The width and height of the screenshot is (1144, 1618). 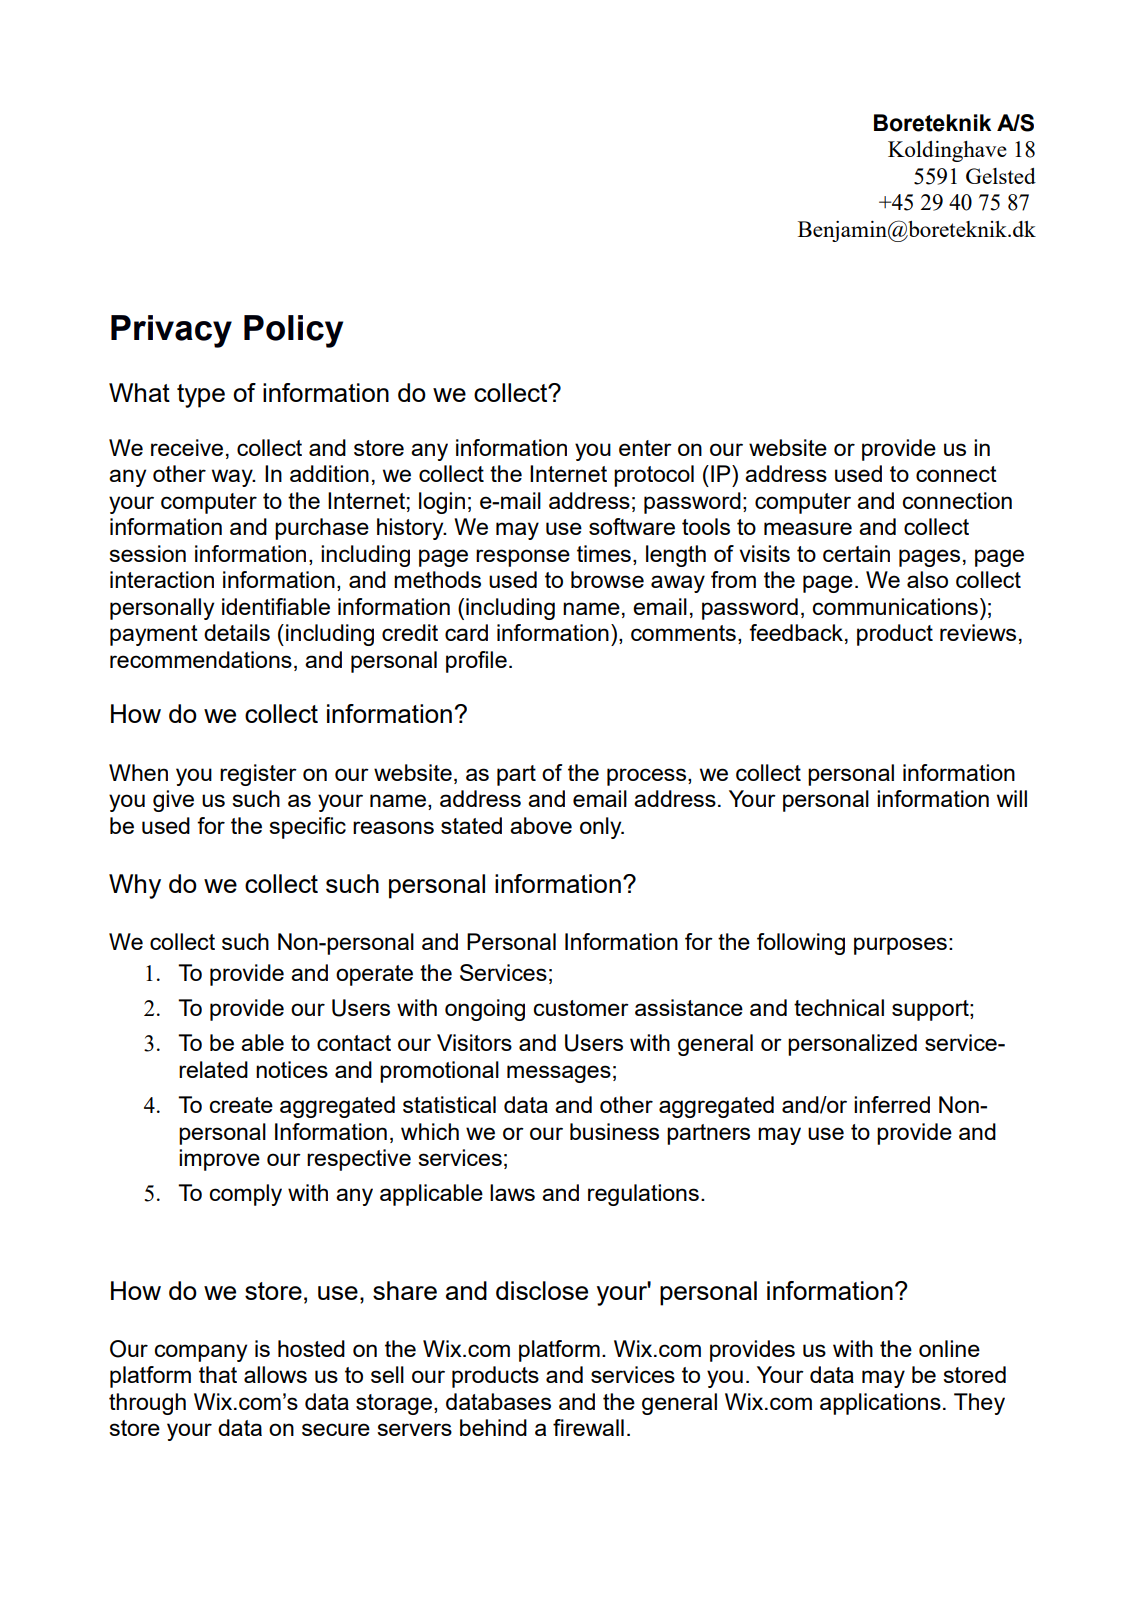 What do you see at coordinates (645, 448) in the screenshot?
I see `enter` at bounding box center [645, 448].
